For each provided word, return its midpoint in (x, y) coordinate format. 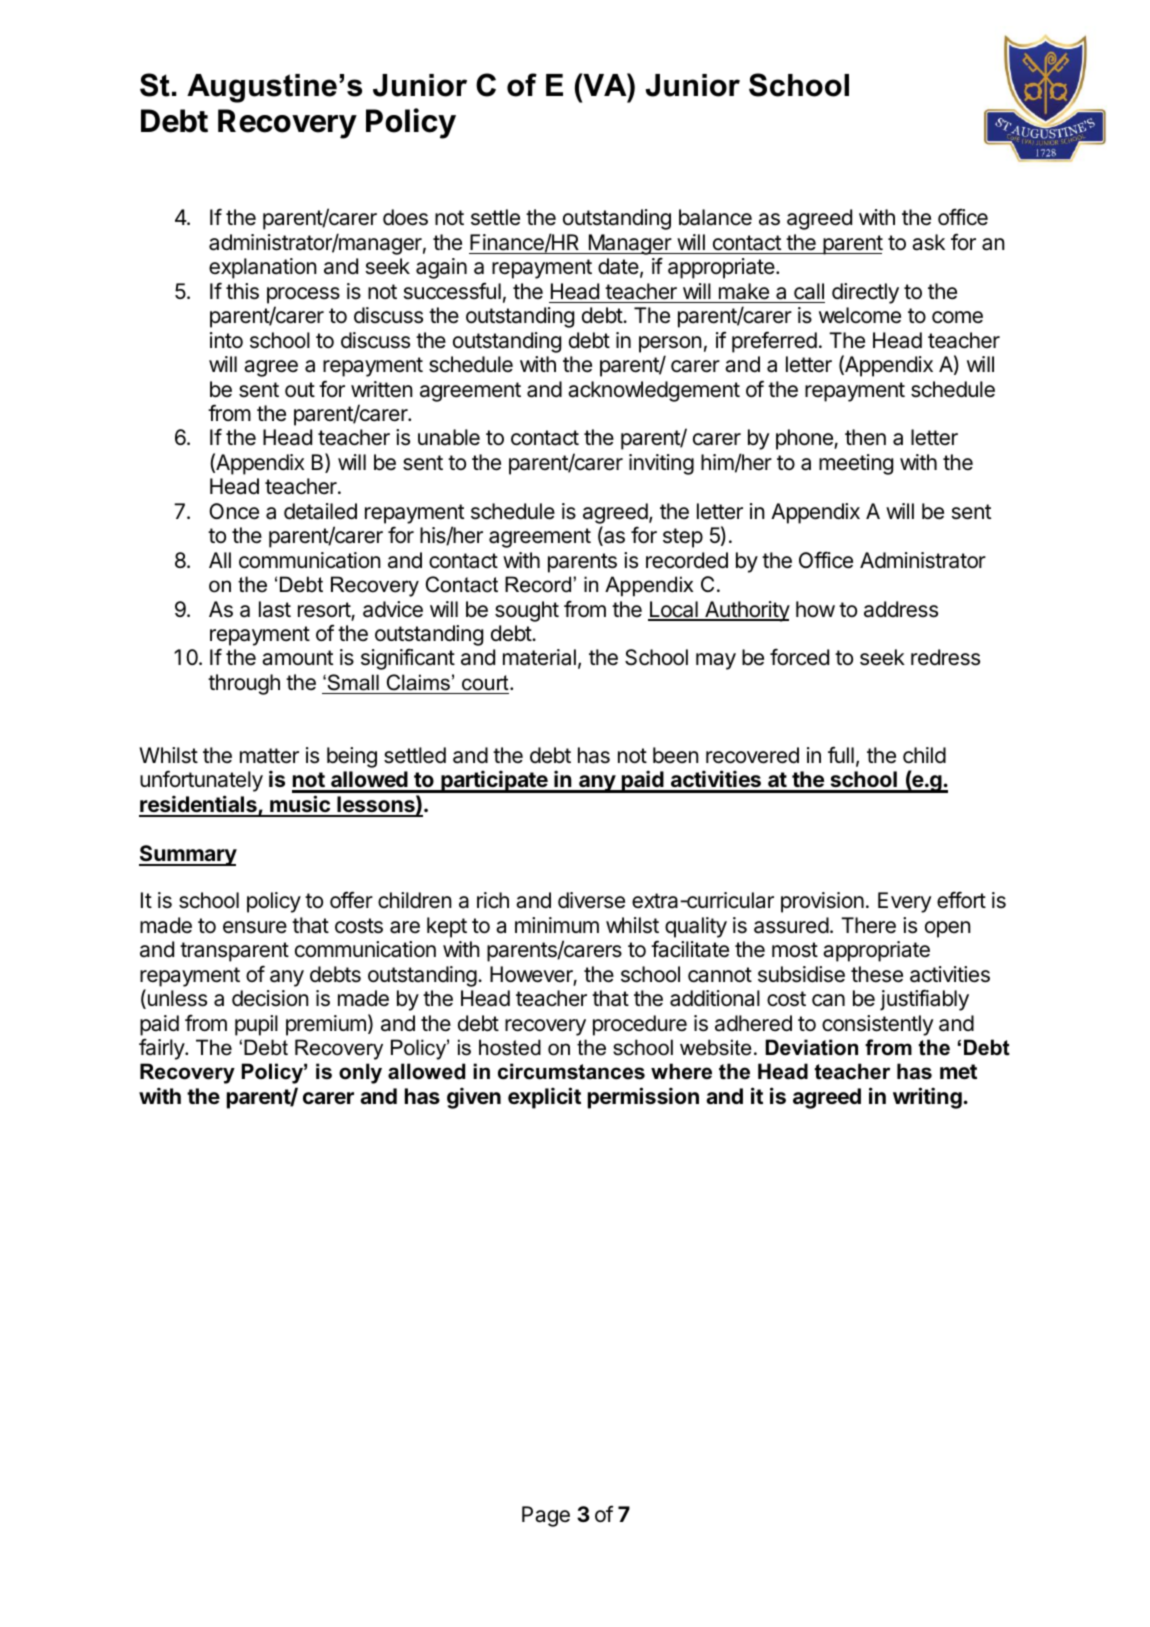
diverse (591, 900)
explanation (263, 268)
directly (865, 293)
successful (452, 291)
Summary (188, 855)
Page (546, 1516)
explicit (544, 1098)
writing (927, 1098)
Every (905, 902)
